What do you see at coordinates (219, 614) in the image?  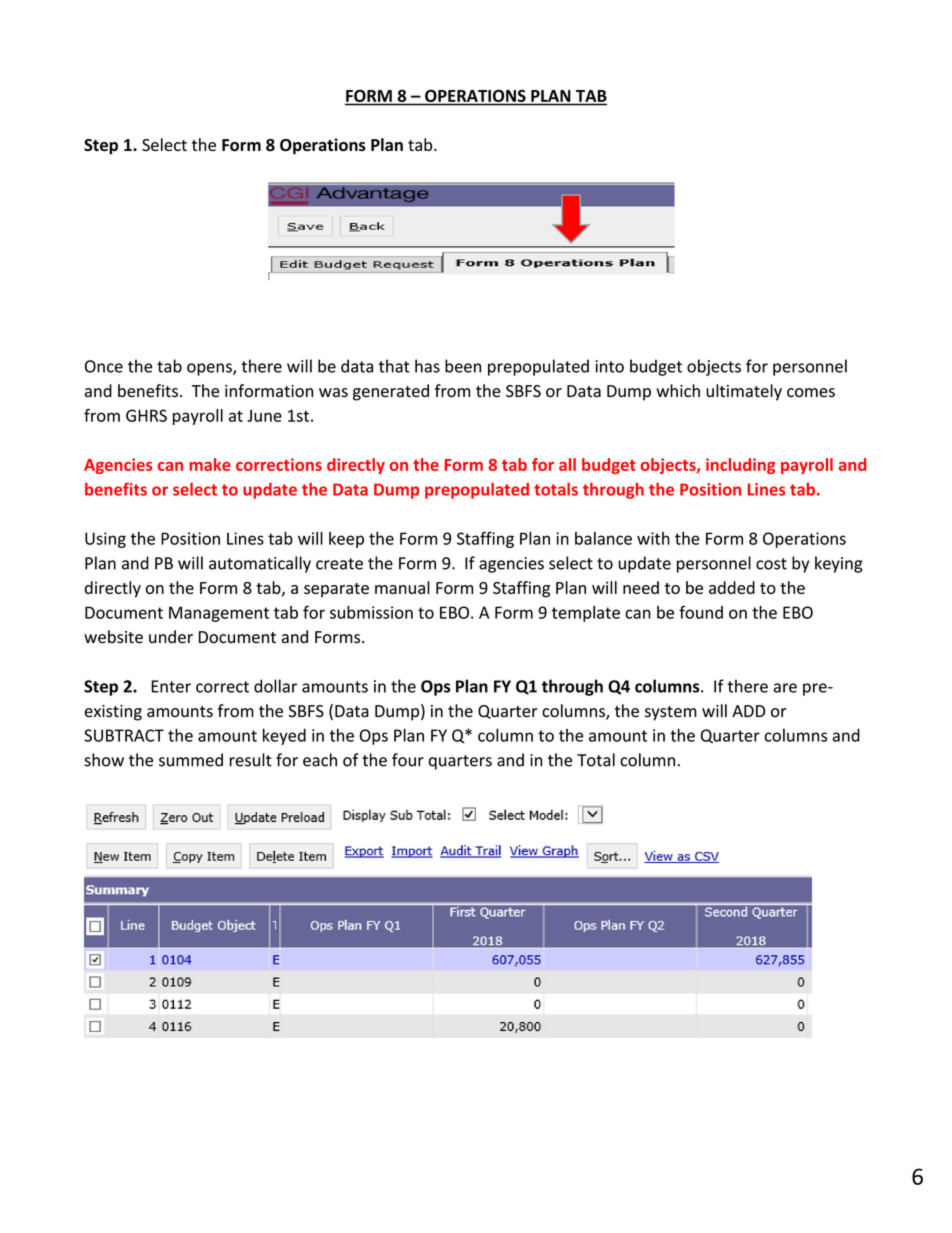 I see `Management` at bounding box center [219, 614].
